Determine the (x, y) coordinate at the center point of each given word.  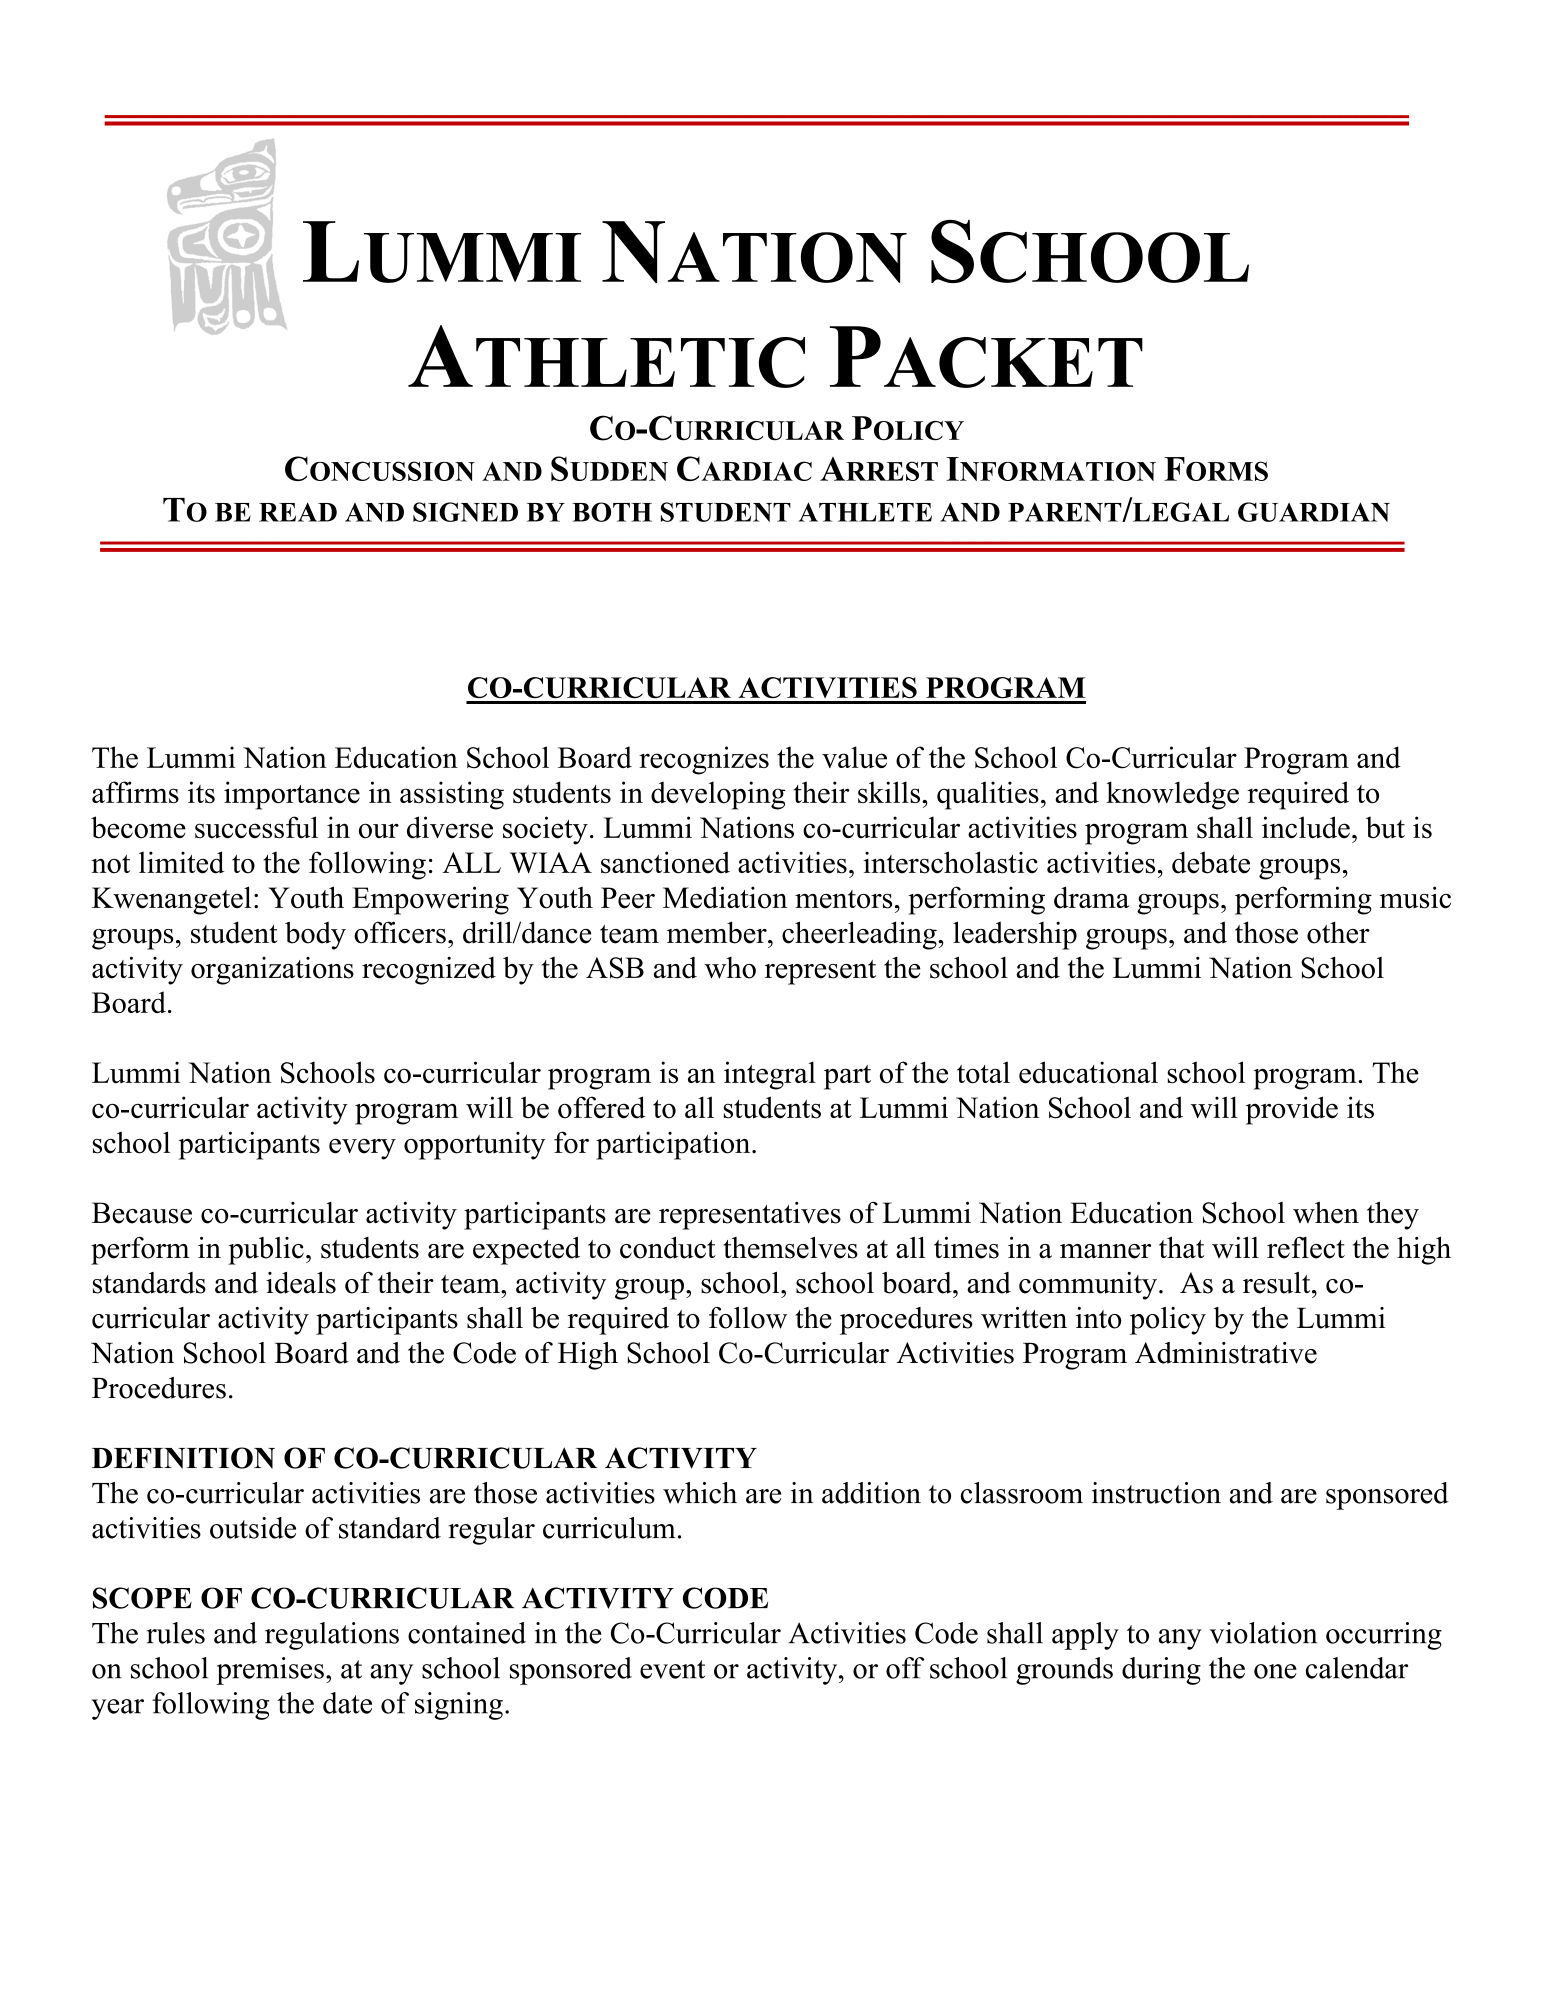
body (315, 935)
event (672, 1669)
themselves (790, 1247)
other (1338, 932)
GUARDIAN (1314, 512)
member (718, 932)
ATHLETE (865, 512)
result (1278, 1283)
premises (270, 1671)
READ (298, 512)
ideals (301, 1283)
